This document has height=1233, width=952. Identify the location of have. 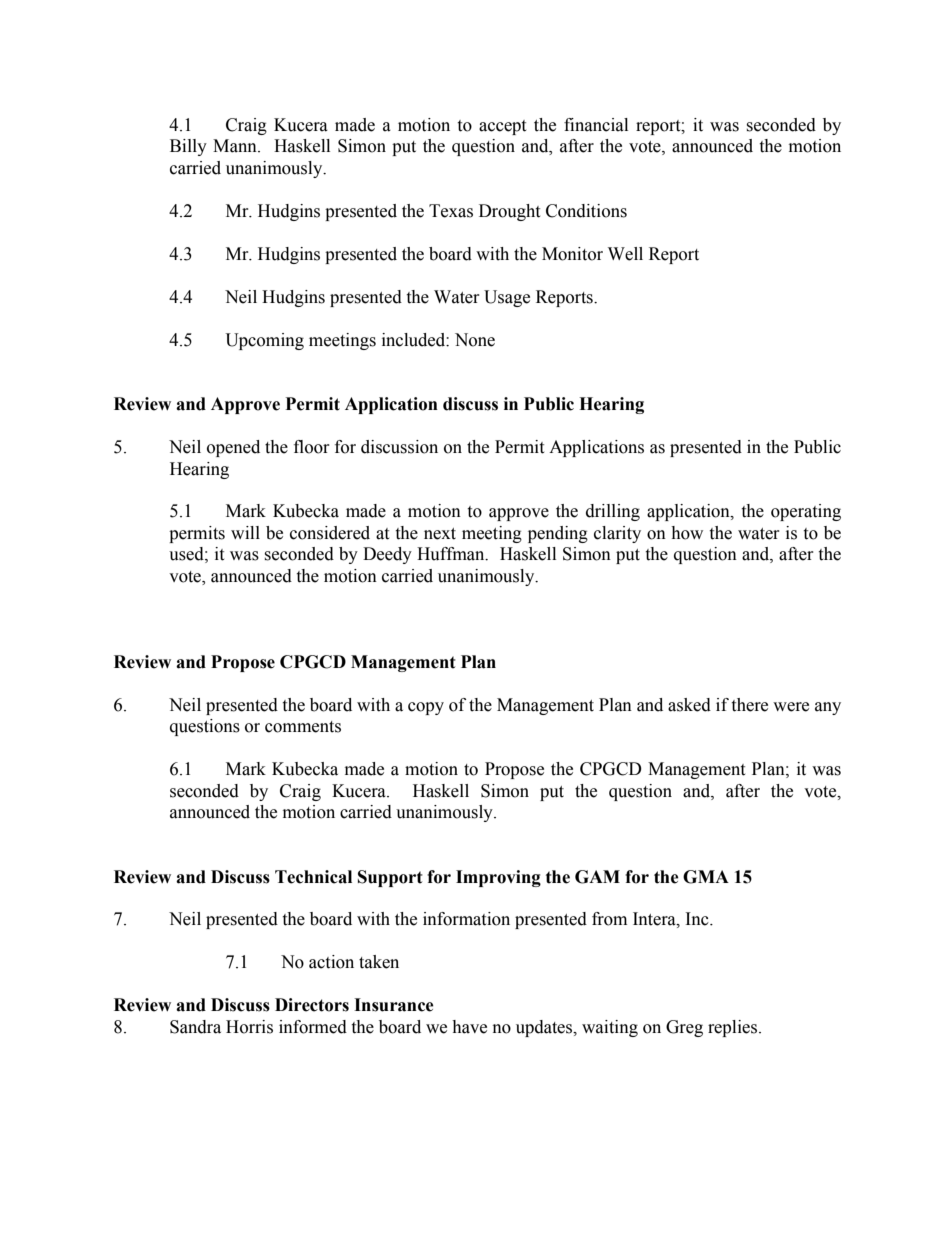
(469, 1027).
